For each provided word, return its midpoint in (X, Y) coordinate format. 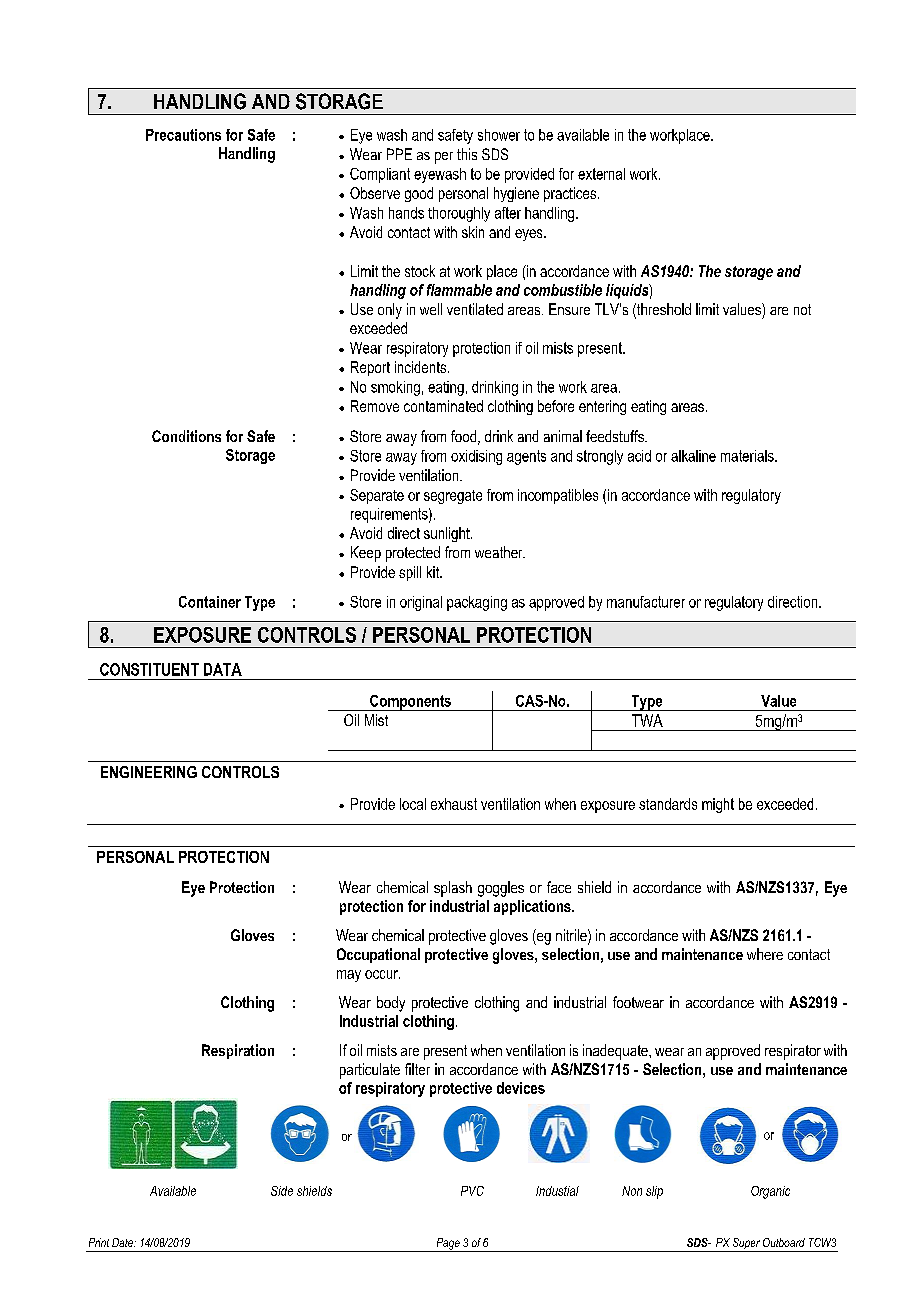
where (765, 954)
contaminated (443, 406)
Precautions (183, 135)
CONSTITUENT (149, 669)
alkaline (693, 456)
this (467, 154)
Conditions (186, 436)
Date (124, 1242)
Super (746, 1245)
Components (410, 703)
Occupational (378, 955)
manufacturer (646, 602)
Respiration (238, 1051)
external (601, 174)
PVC (472, 1191)
